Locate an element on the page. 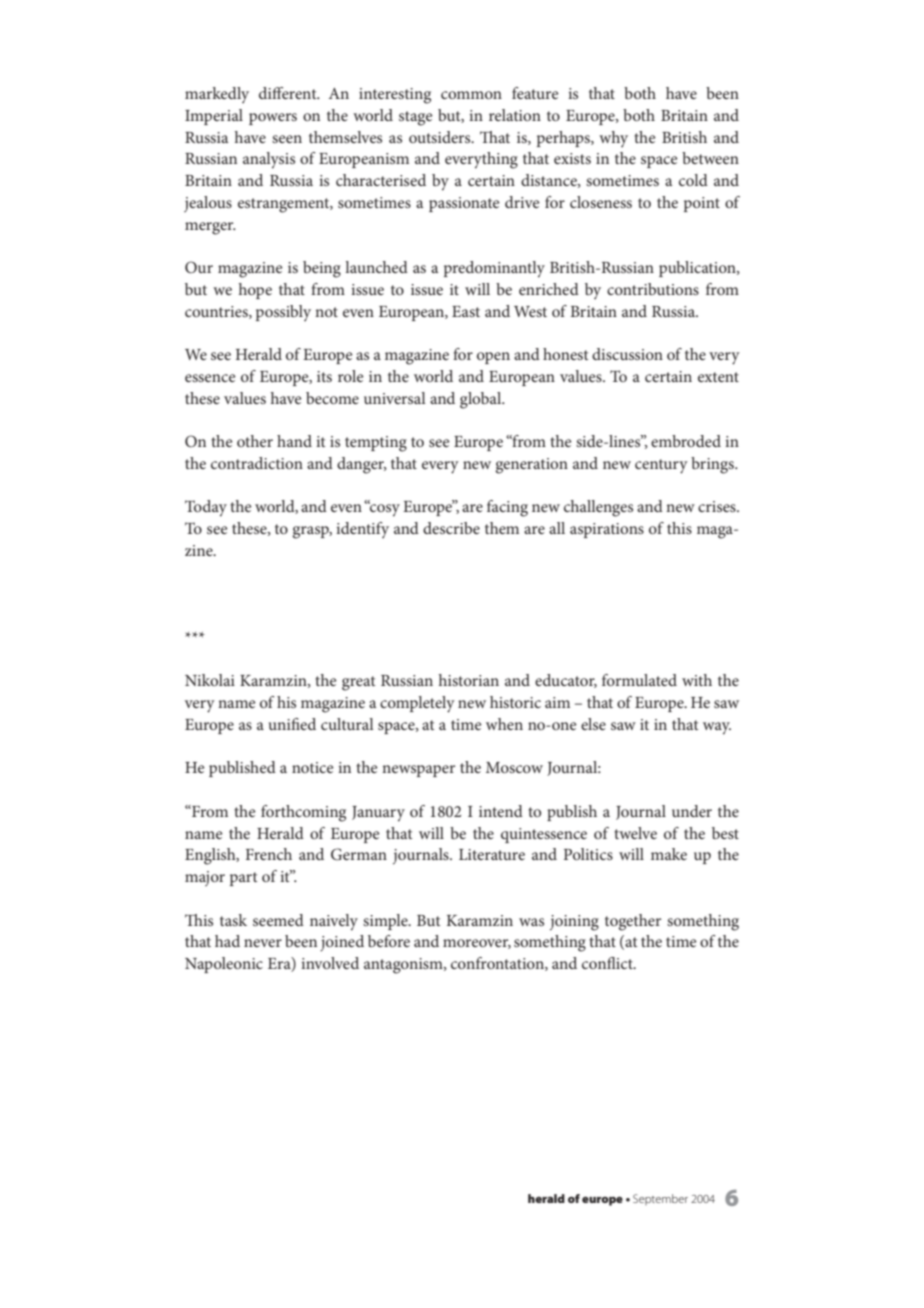  under is located at coordinates (692, 811).
